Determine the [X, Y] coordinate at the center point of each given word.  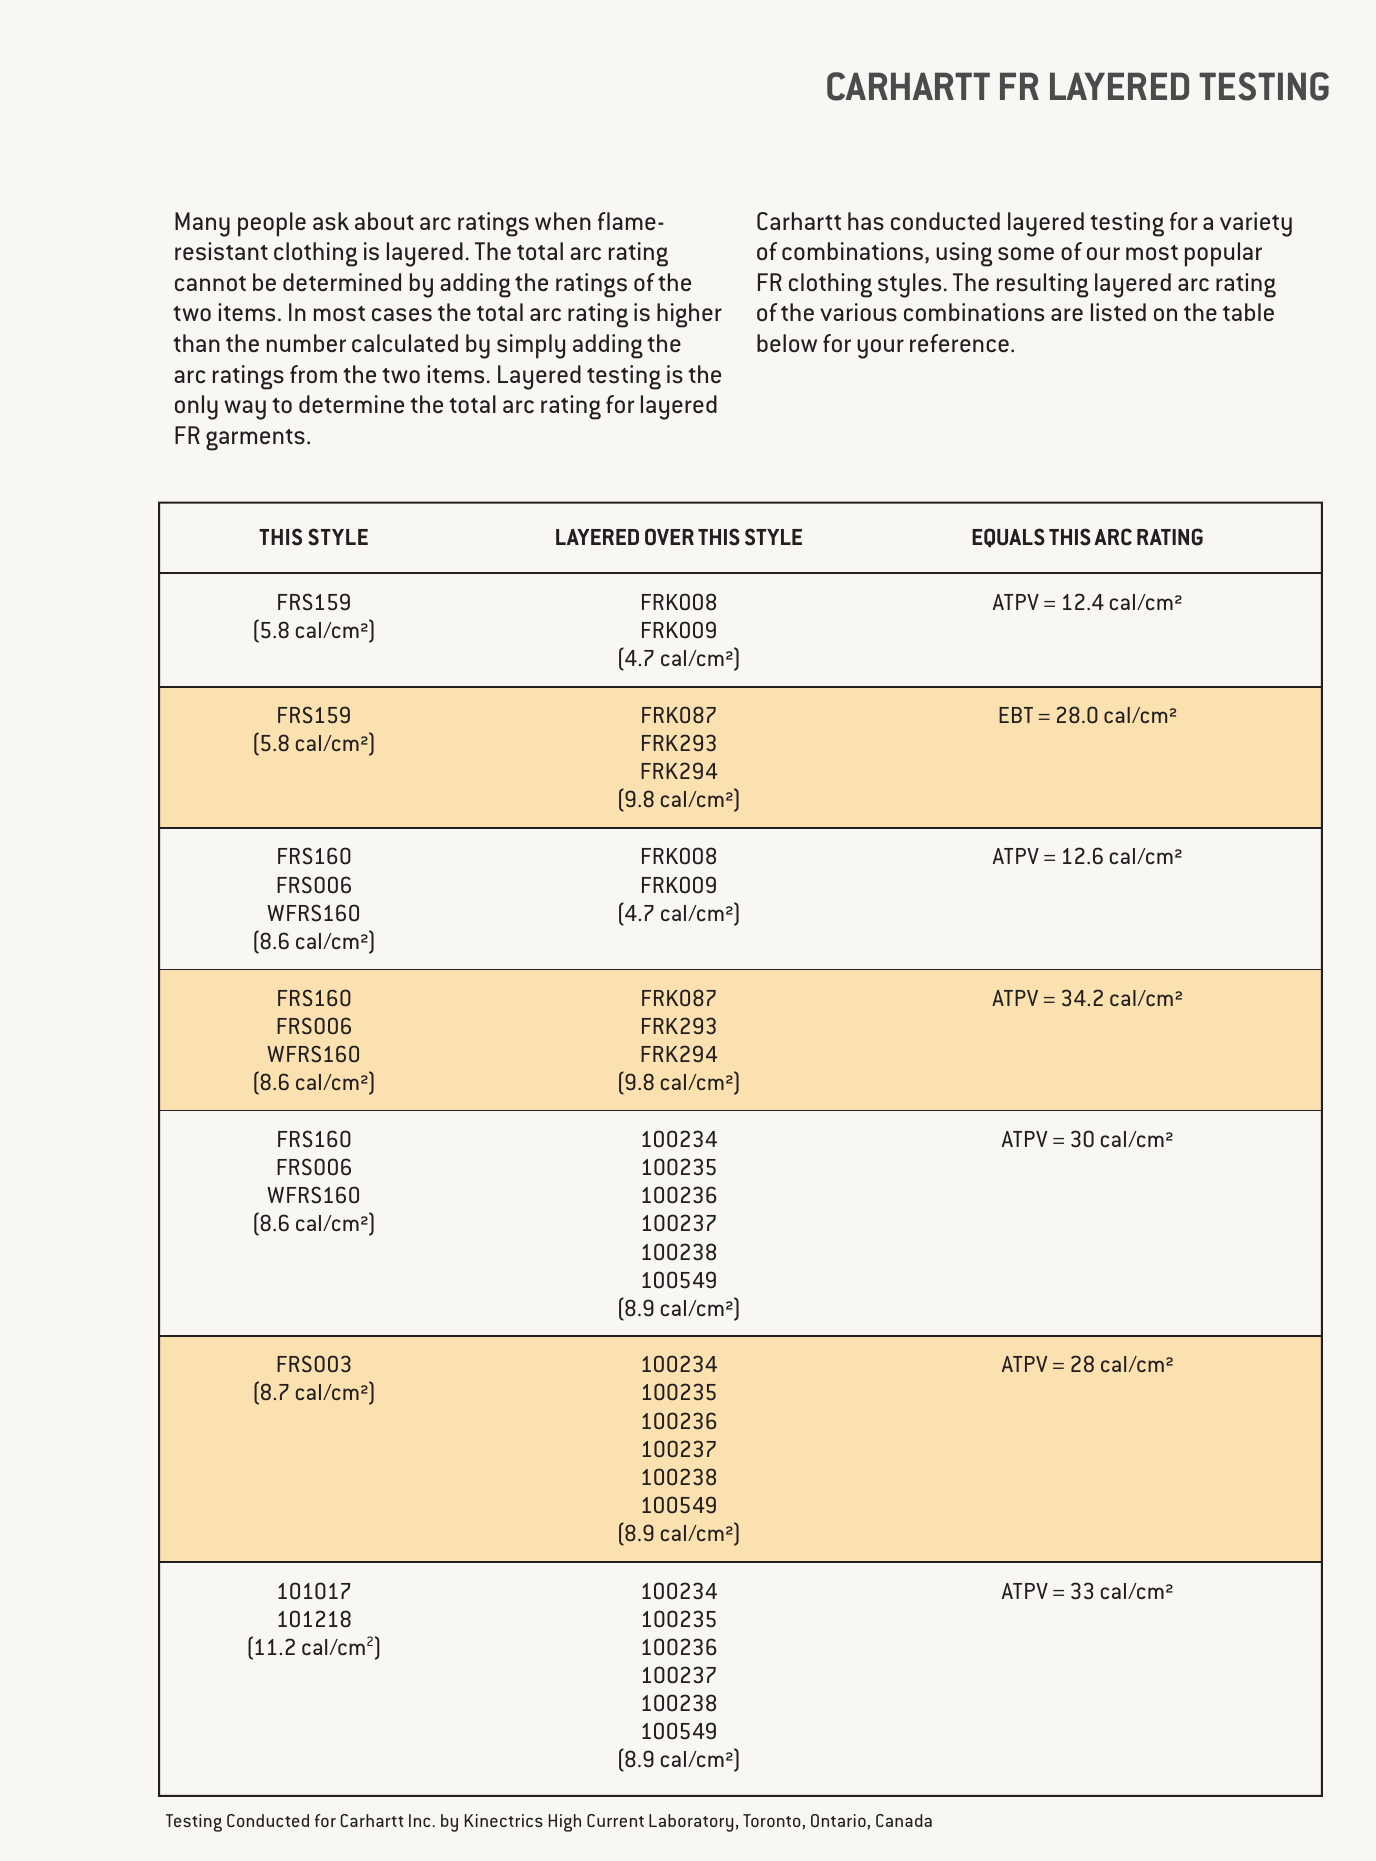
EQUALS [1008, 537]
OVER [669, 537]
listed [1118, 312]
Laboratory [691, 1823]
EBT [1016, 715]
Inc [419, 1820]
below [787, 343]
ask [331, 221]
